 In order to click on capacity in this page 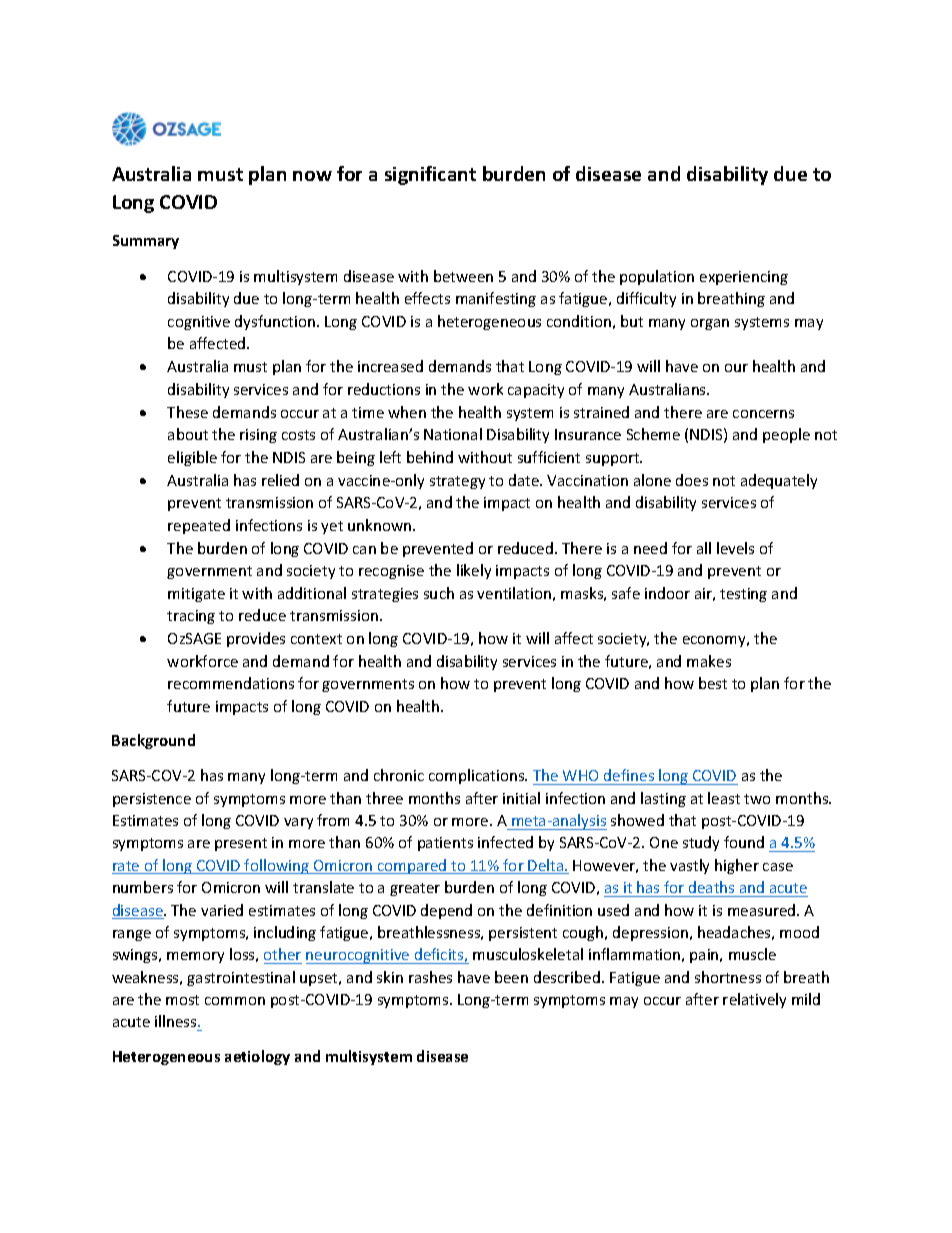, I will do `click(536, 391)`.
